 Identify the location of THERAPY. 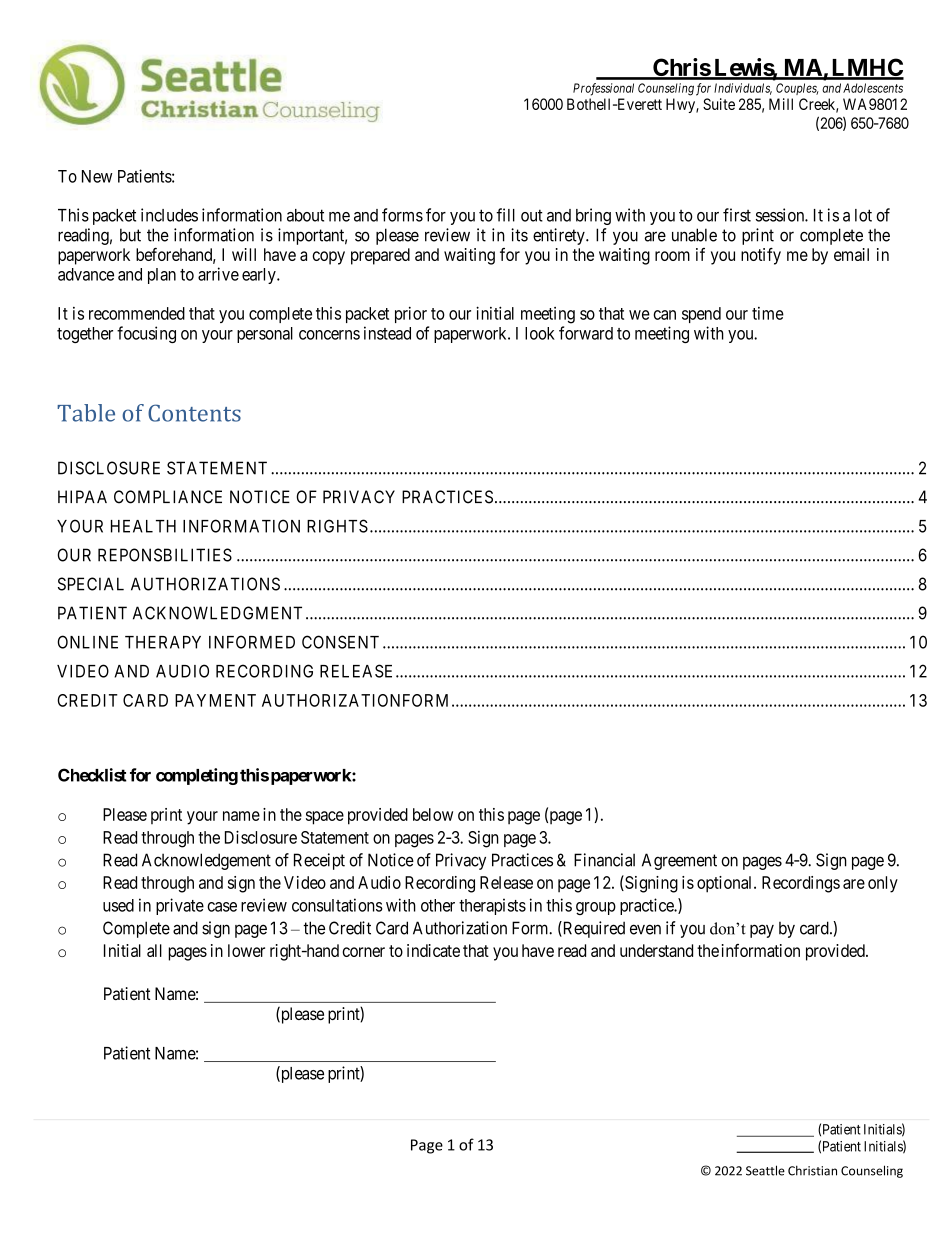
(163, 642).
